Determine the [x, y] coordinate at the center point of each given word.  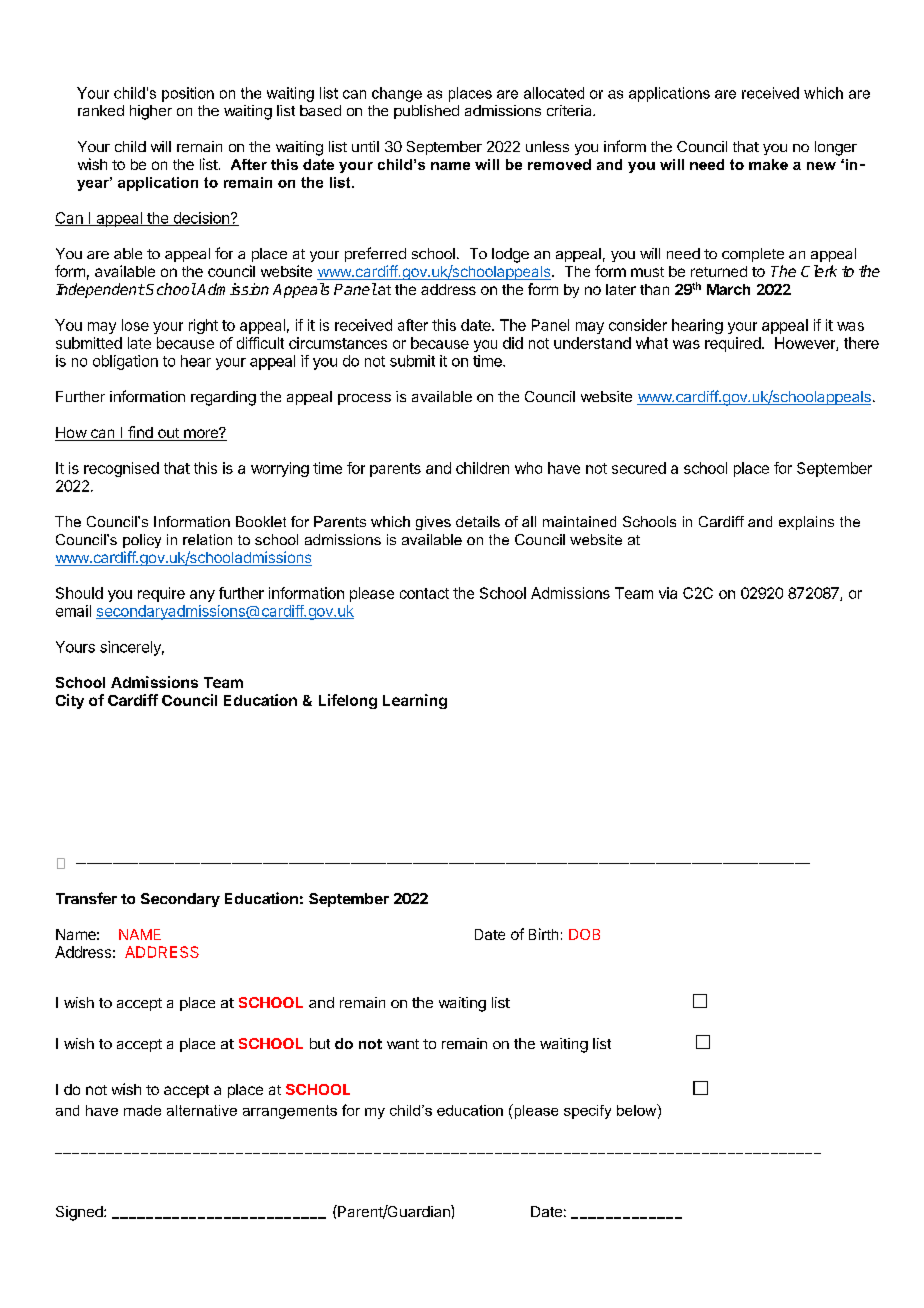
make [768, 164]
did [513, 343]
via [668, 593]
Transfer [86, 898]
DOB [584, 934]
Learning [415, 701]
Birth [543, 934]
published [426, 112]
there [861, 343]
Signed [80, 1213]
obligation [125, 362]
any [202, 596]
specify [587, 1112]
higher [151, 112]
